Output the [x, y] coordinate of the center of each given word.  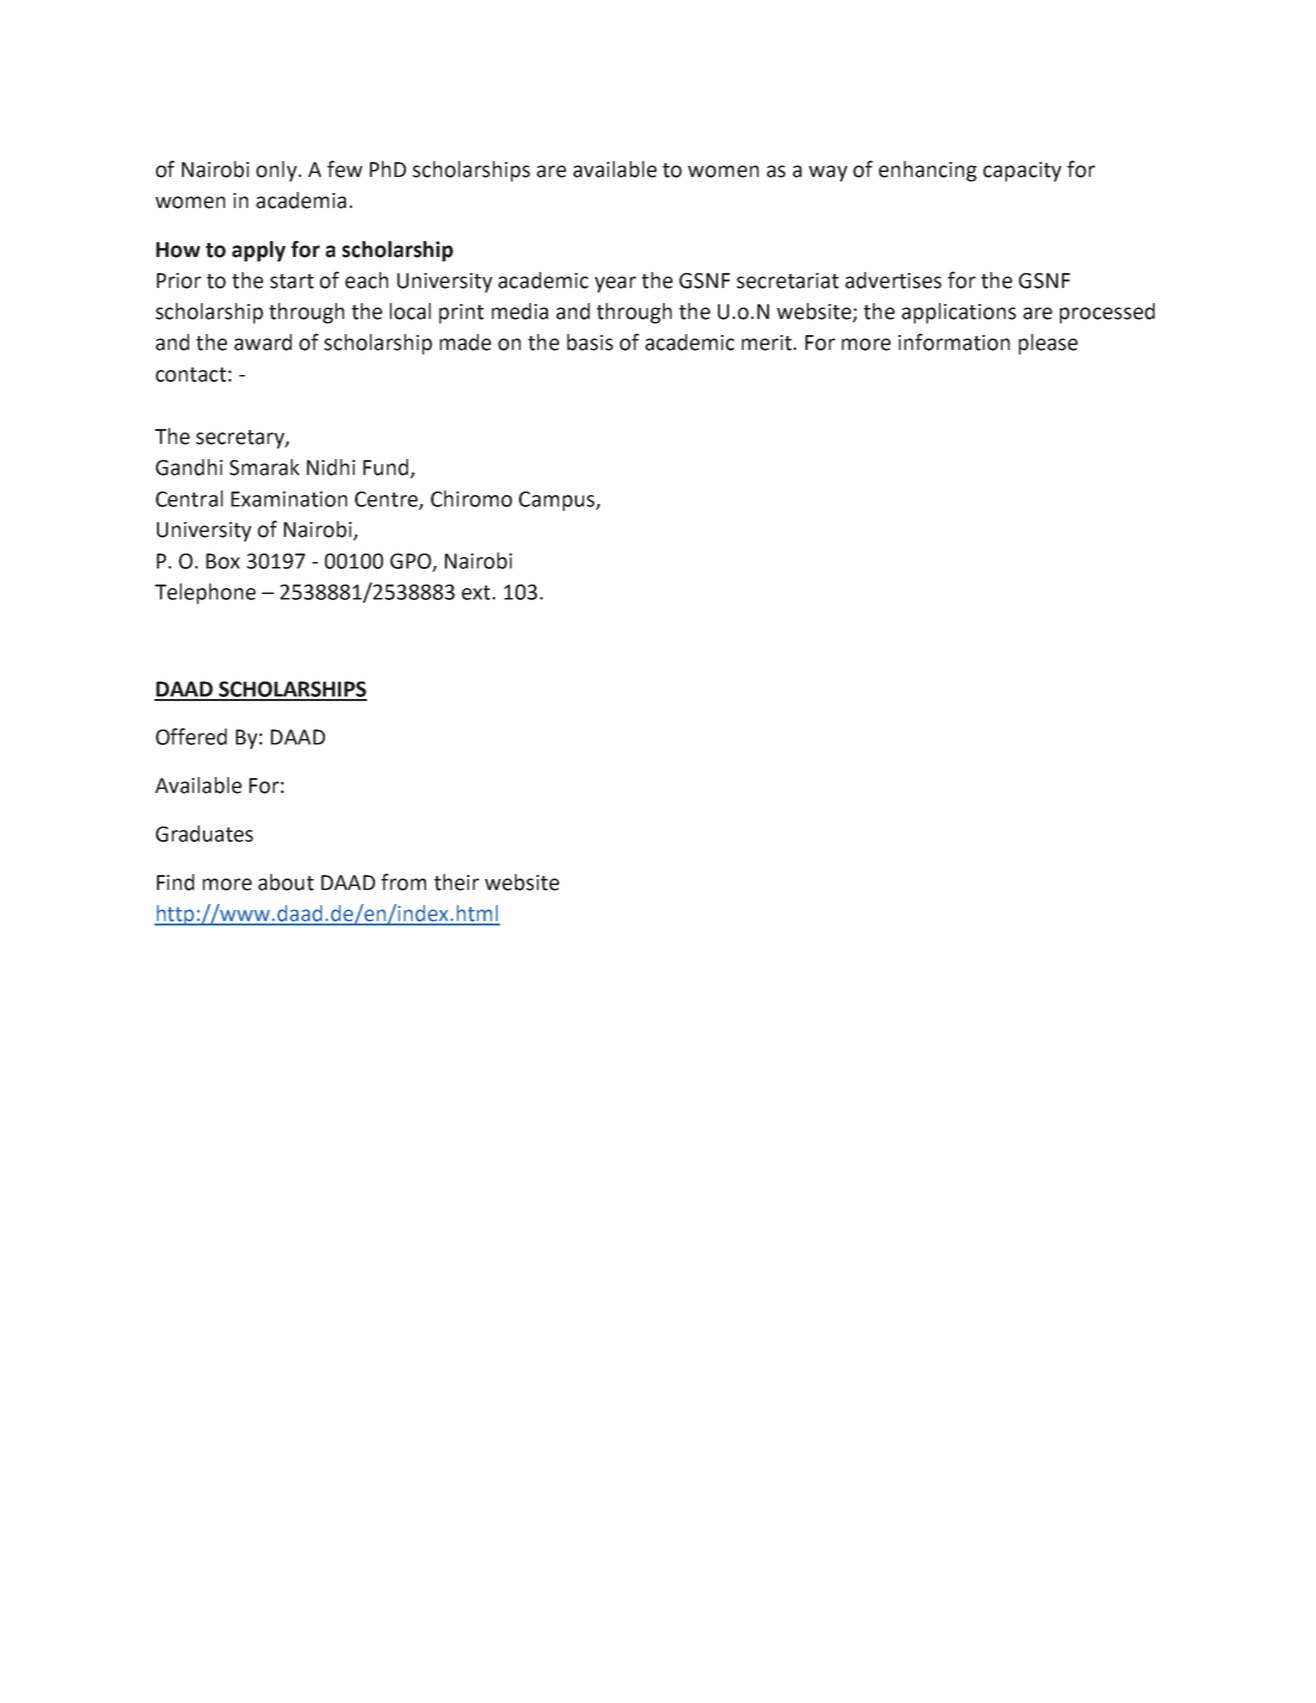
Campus [558, 501]
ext [477, 592]
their [456, 882]
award [263, 342]
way [828, 173]
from [403, 882]
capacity [1022, 172]
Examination [289, 499]
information [954, 342]
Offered [191, 736]
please [1048, 344]
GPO [410, 561]
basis [590, 342]
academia [301, 200]
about [286, 882]
